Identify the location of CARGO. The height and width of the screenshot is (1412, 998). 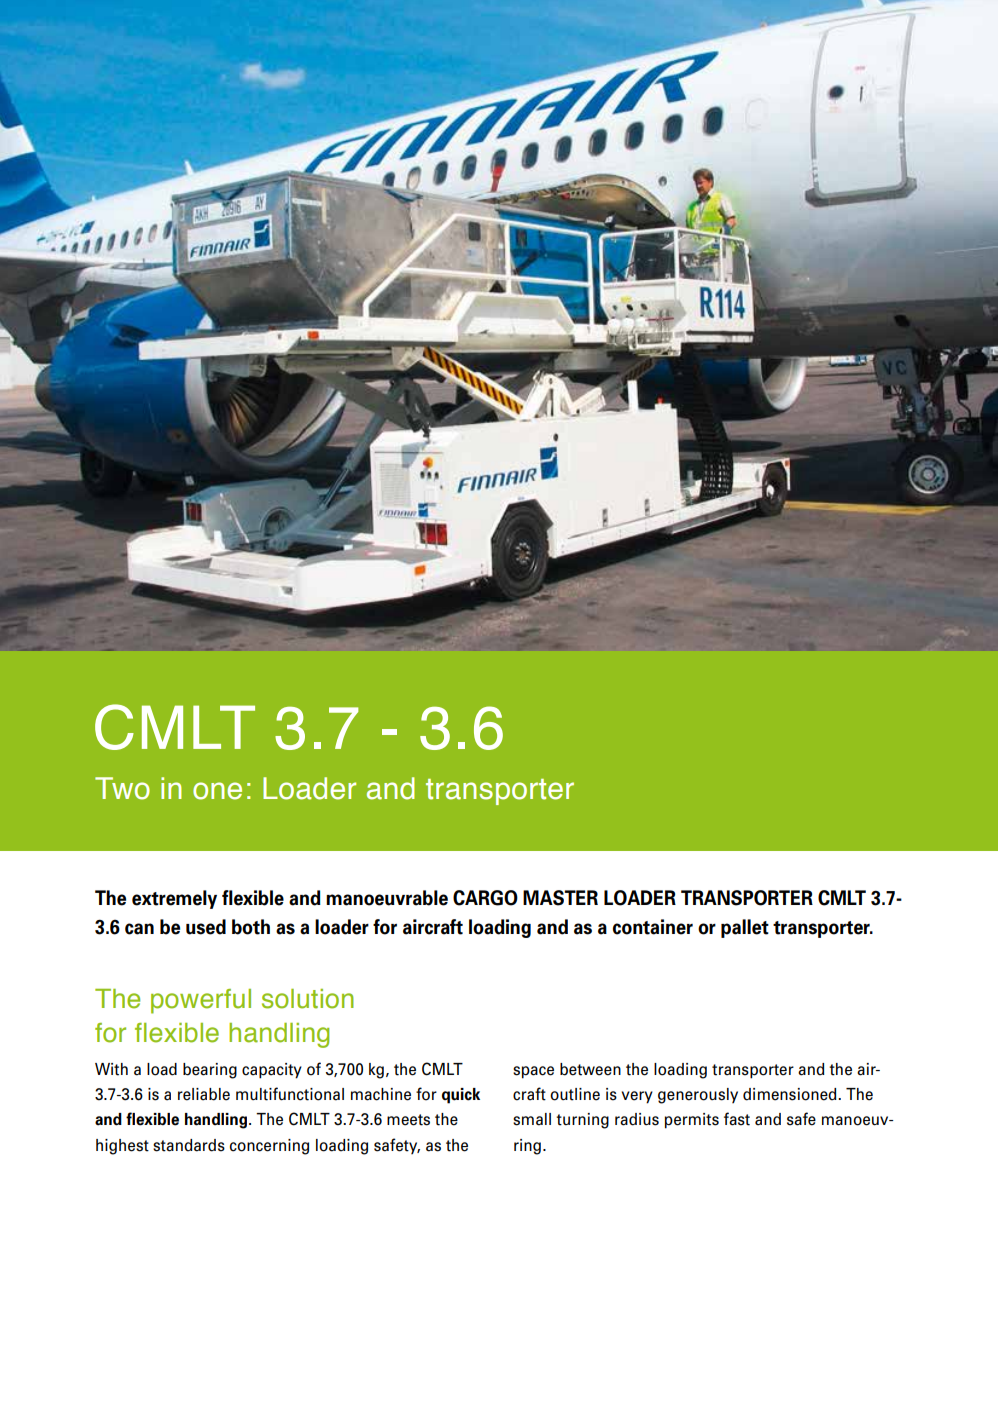
(485, 898).
